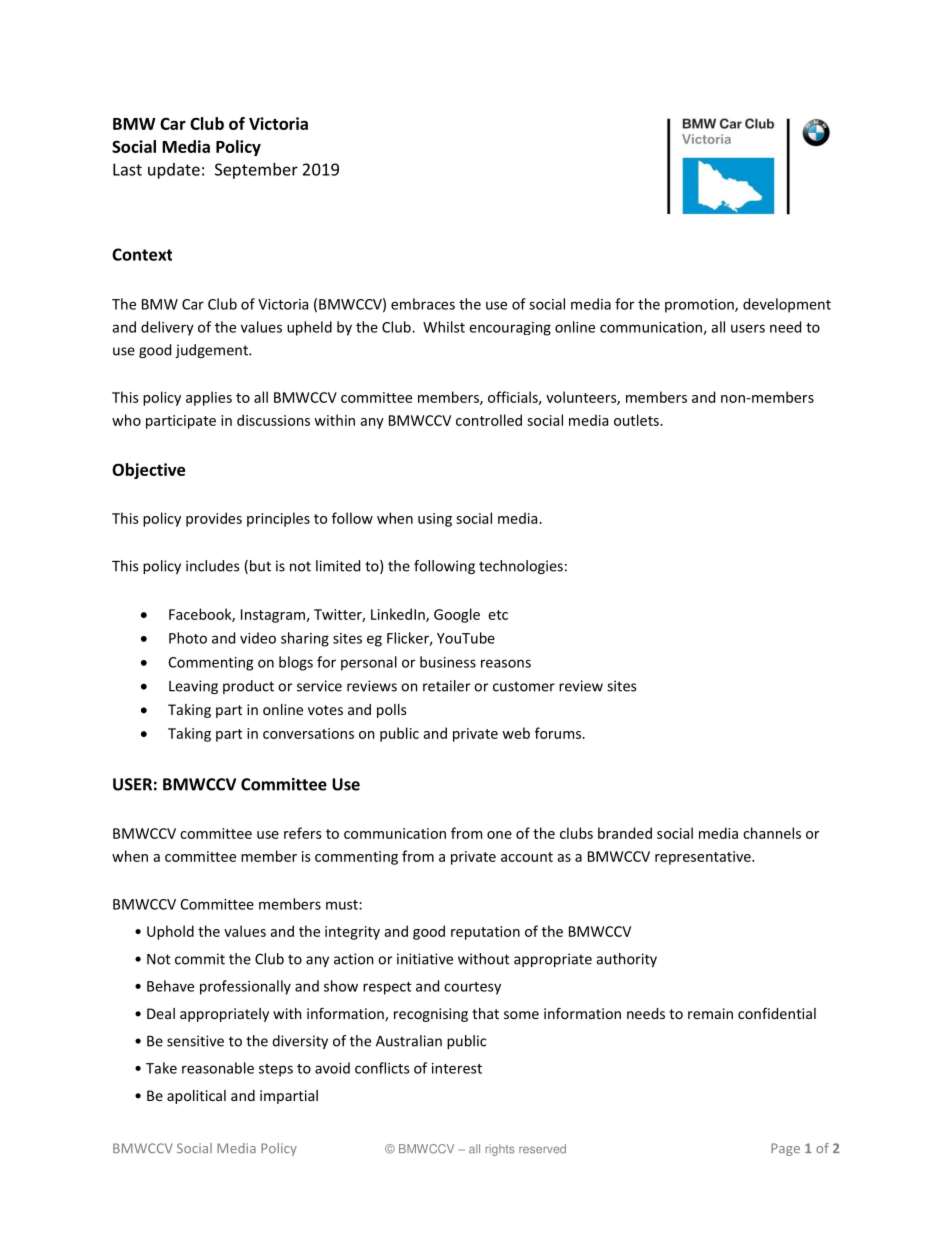 Image resolution: width=952 pixels, height=1233 pixels. I want to click on rights, so click(500, 1150).
